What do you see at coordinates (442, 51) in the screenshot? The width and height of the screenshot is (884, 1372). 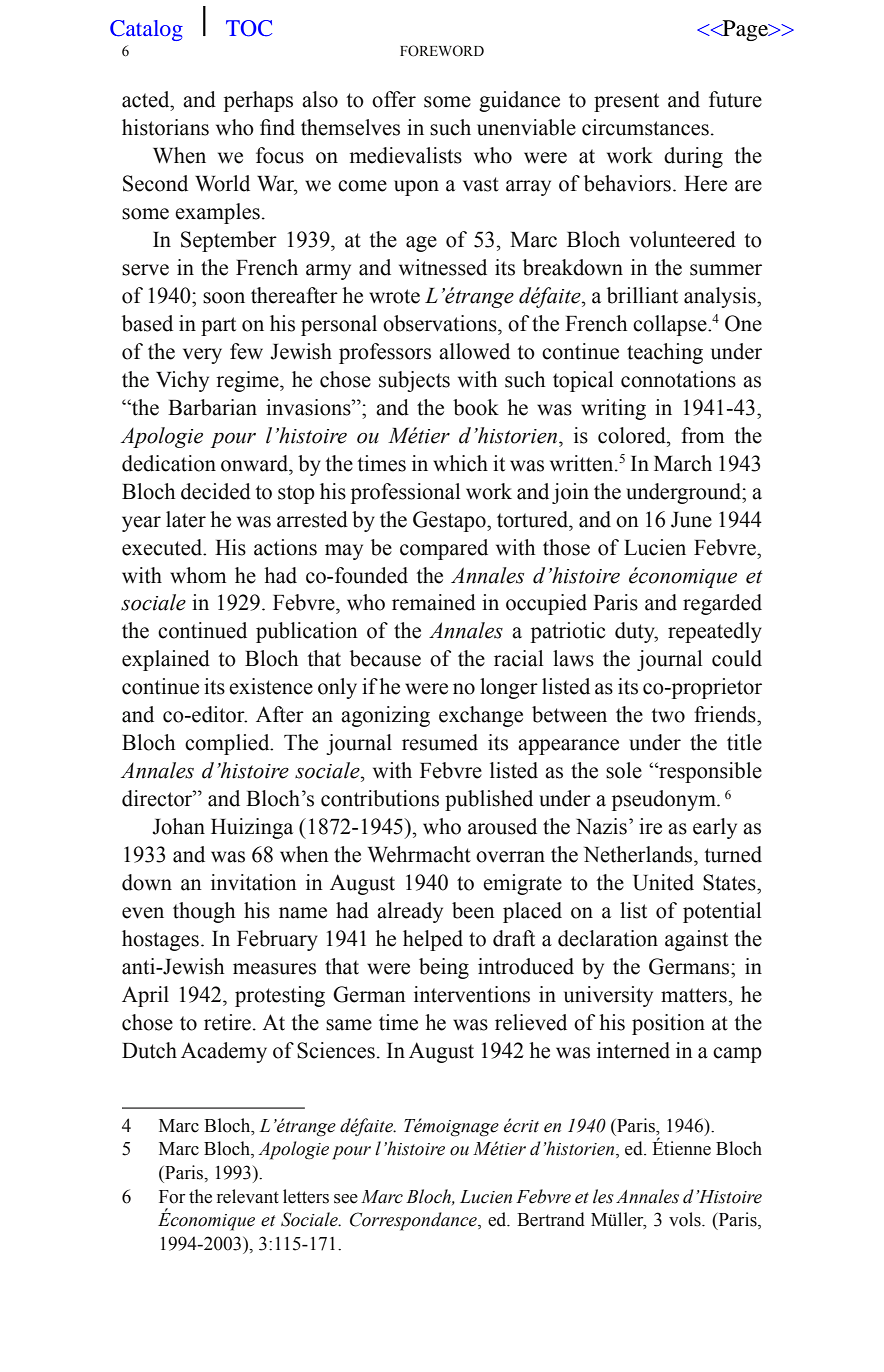 I see `Foreword` at bounding box center [442, 51].
